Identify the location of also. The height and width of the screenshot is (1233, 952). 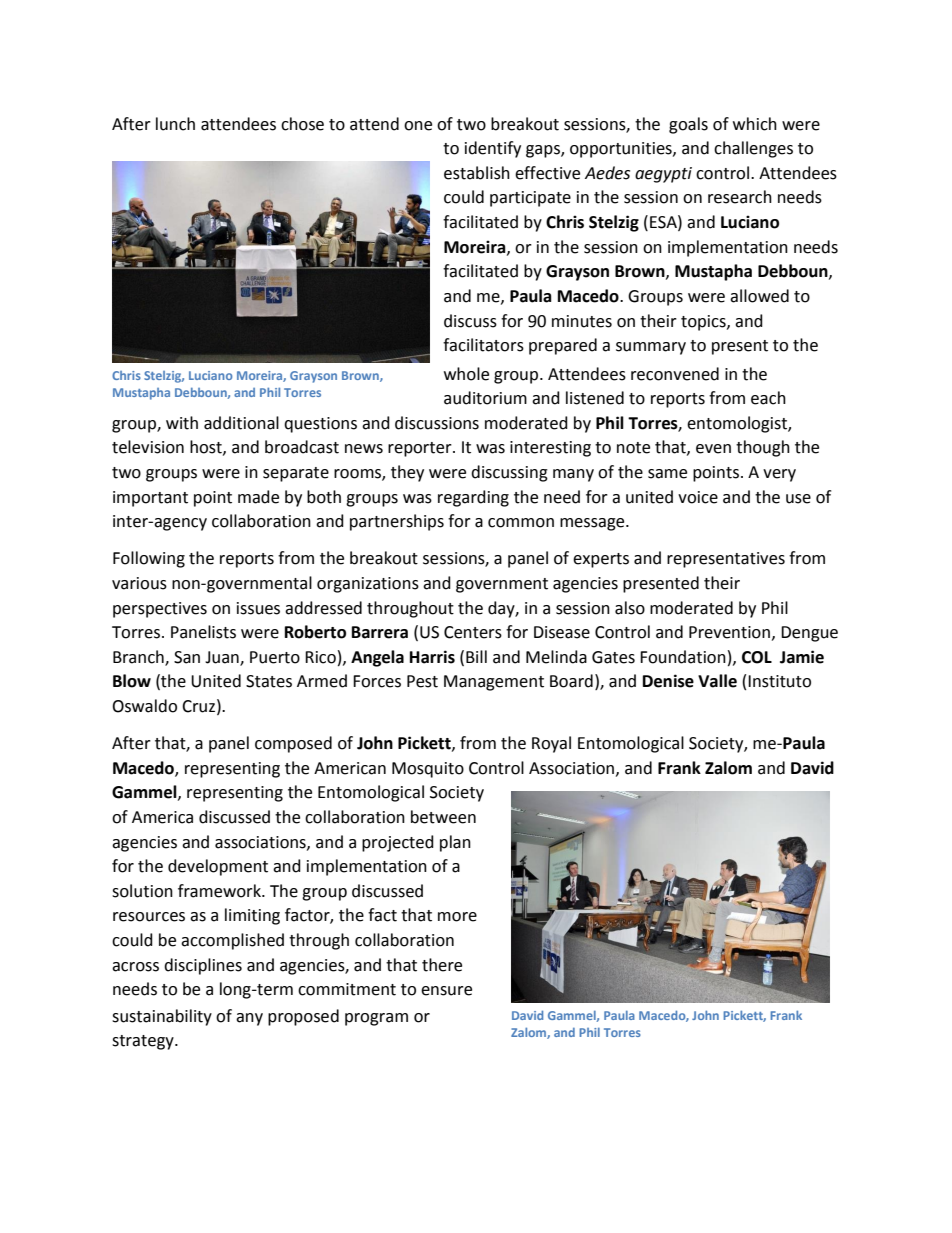
(630, 608).
